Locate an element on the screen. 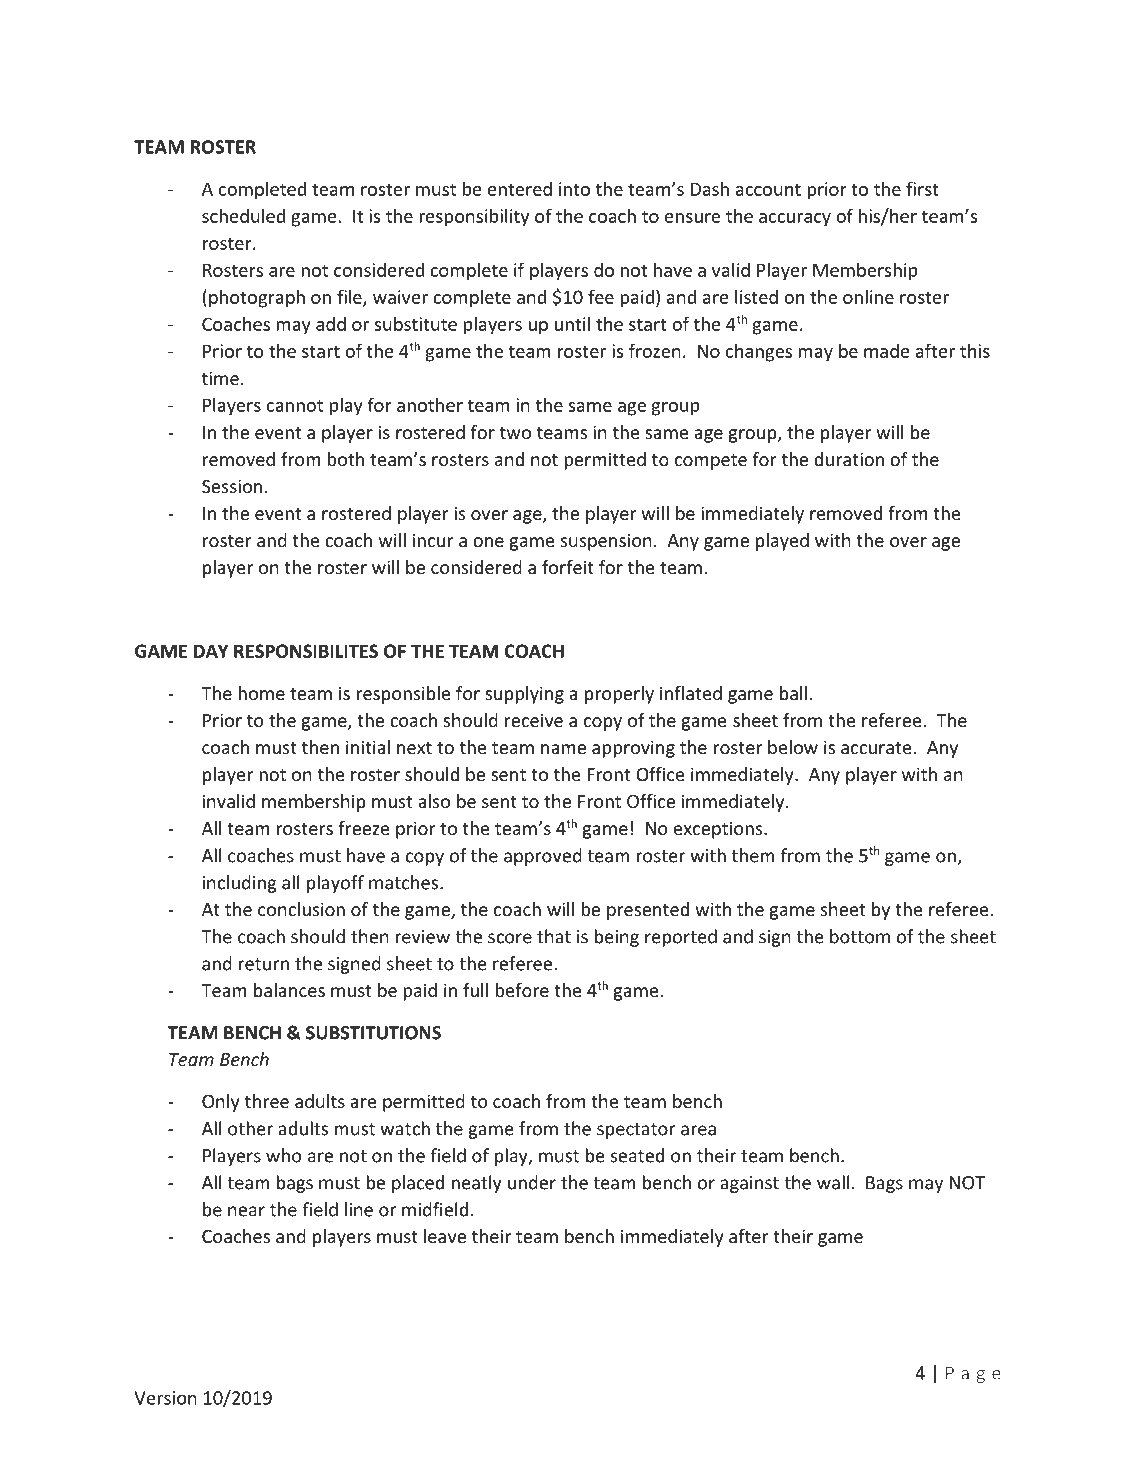 The image size is (1141, 1477). name is located at coordinates (563, 749).
